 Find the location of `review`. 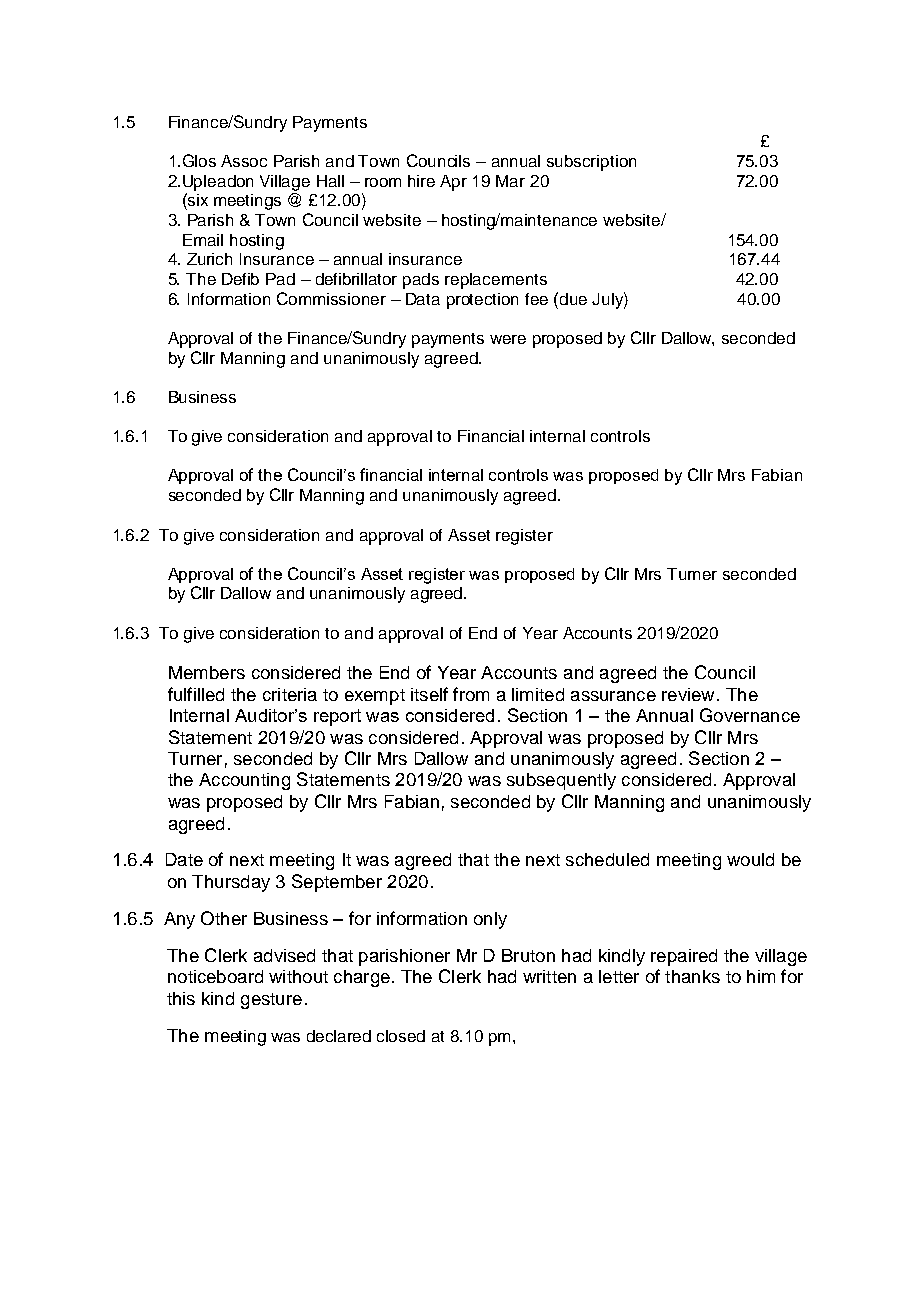

review is located at coordinates (688, 694).
